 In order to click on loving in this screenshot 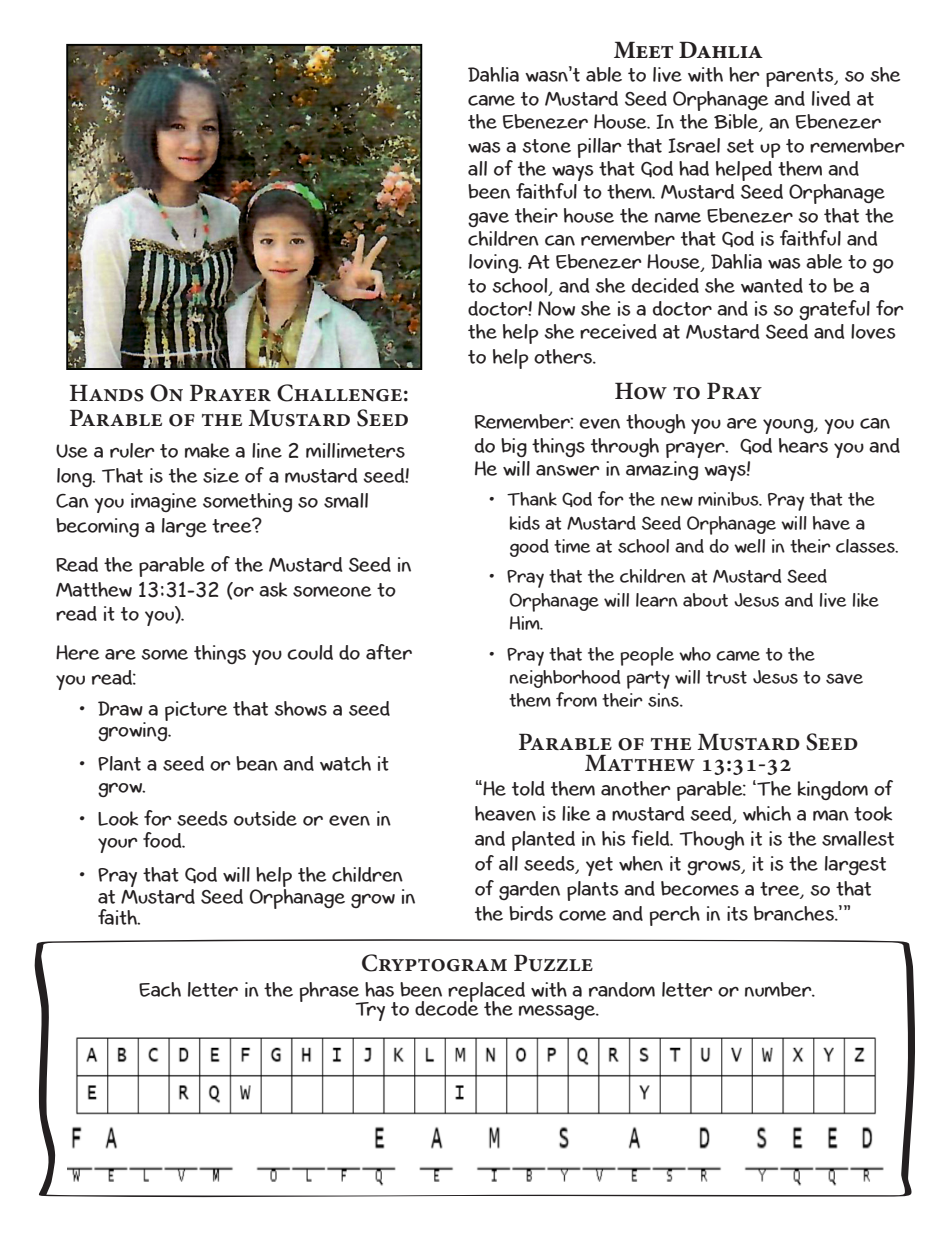, I will do `click(495, 263)`.
